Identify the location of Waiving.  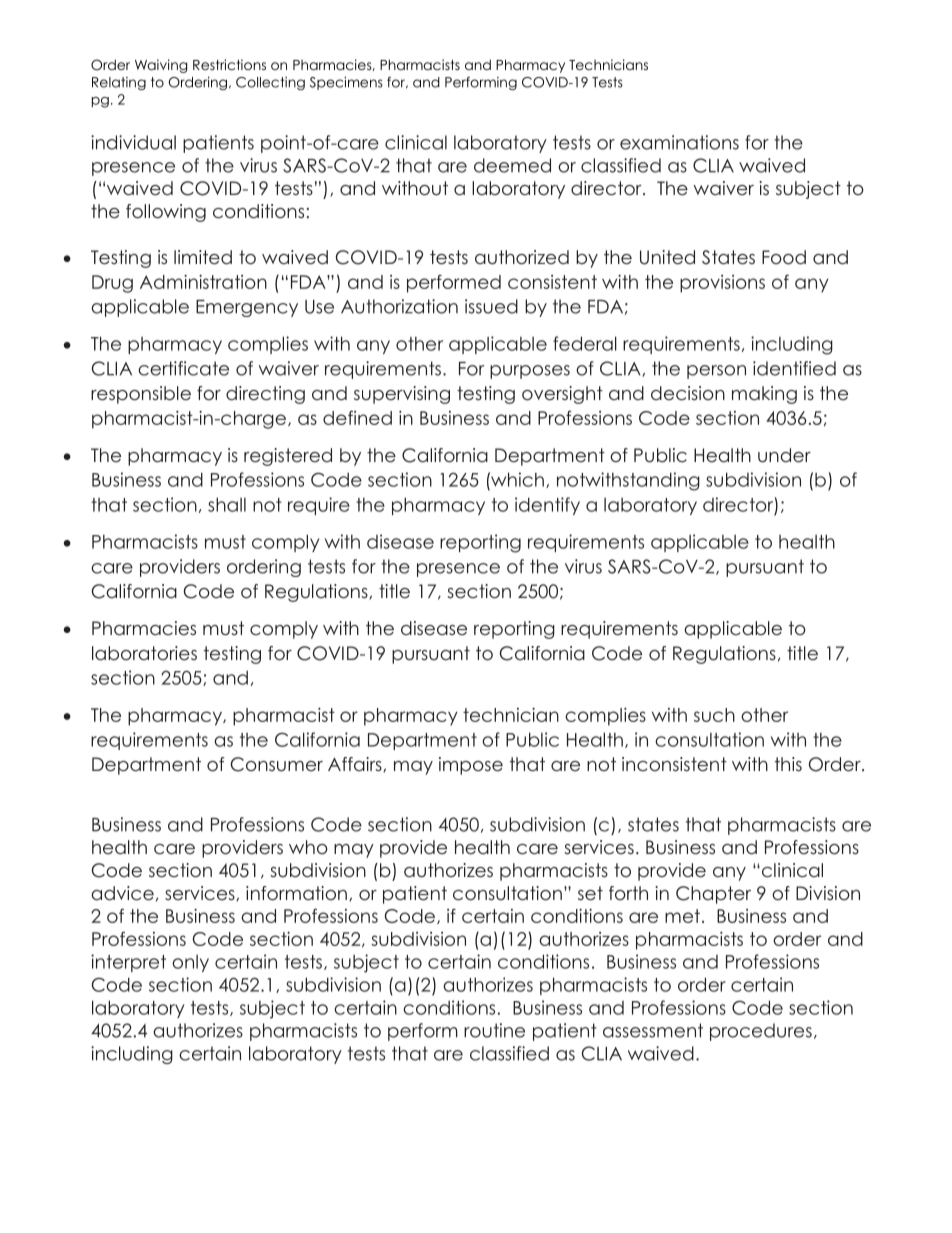
(161, 66).
